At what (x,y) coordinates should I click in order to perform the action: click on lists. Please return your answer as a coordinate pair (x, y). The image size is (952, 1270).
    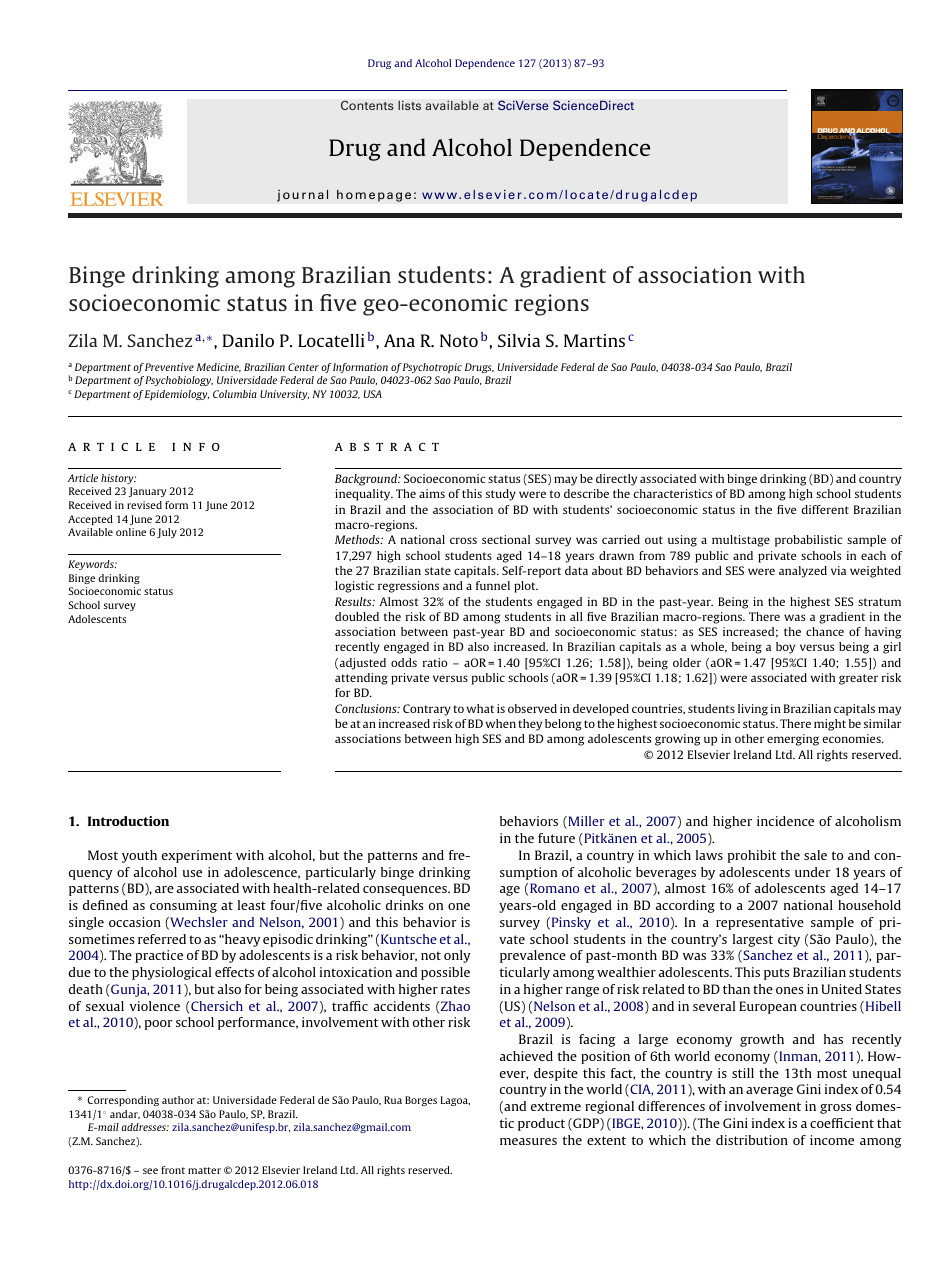
    Looking at the image, I should click on (409, 105).
